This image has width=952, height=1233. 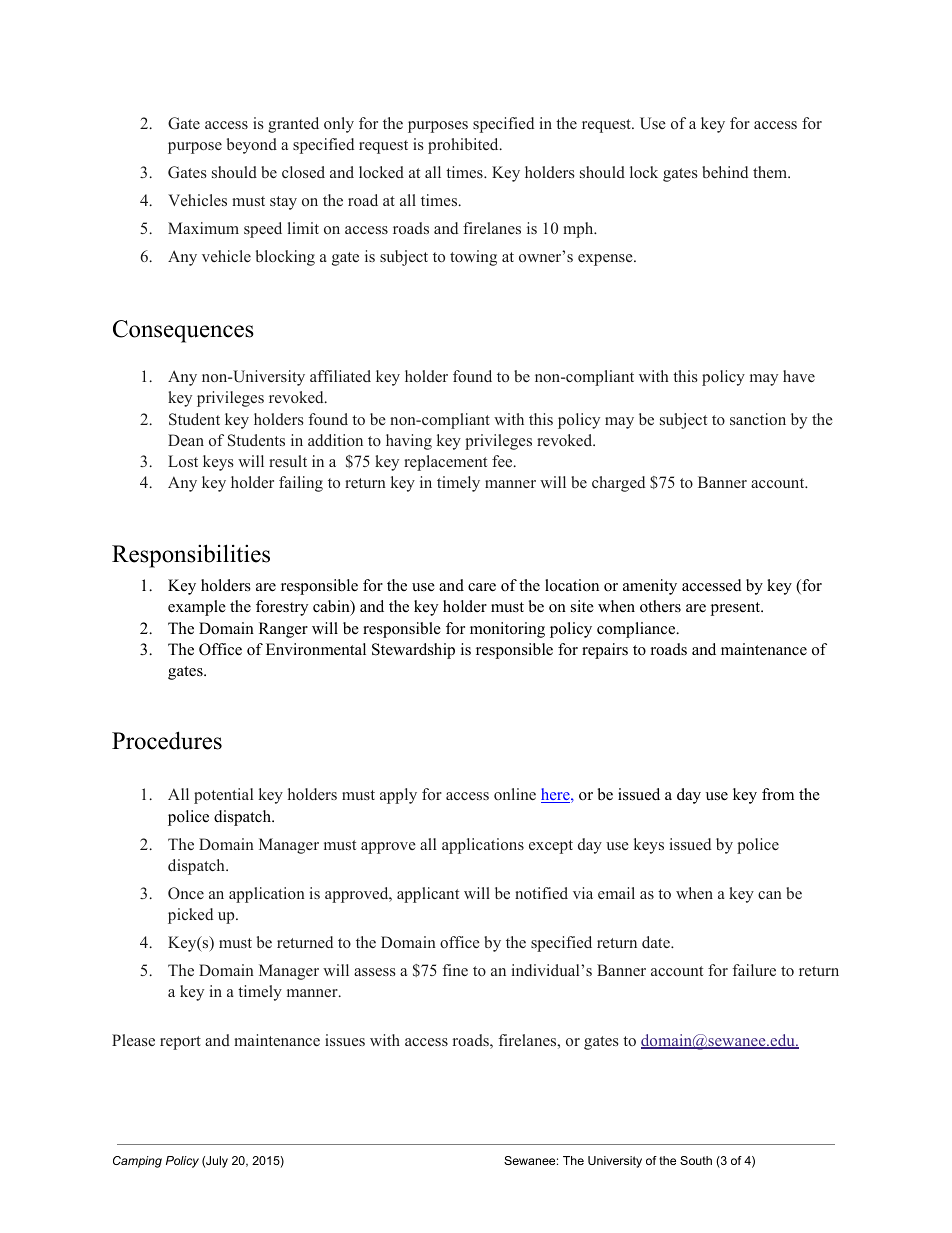 What do you see at coordinates (696, 1160) in the image?
I see `South` at bounding box center [696, 1160].
